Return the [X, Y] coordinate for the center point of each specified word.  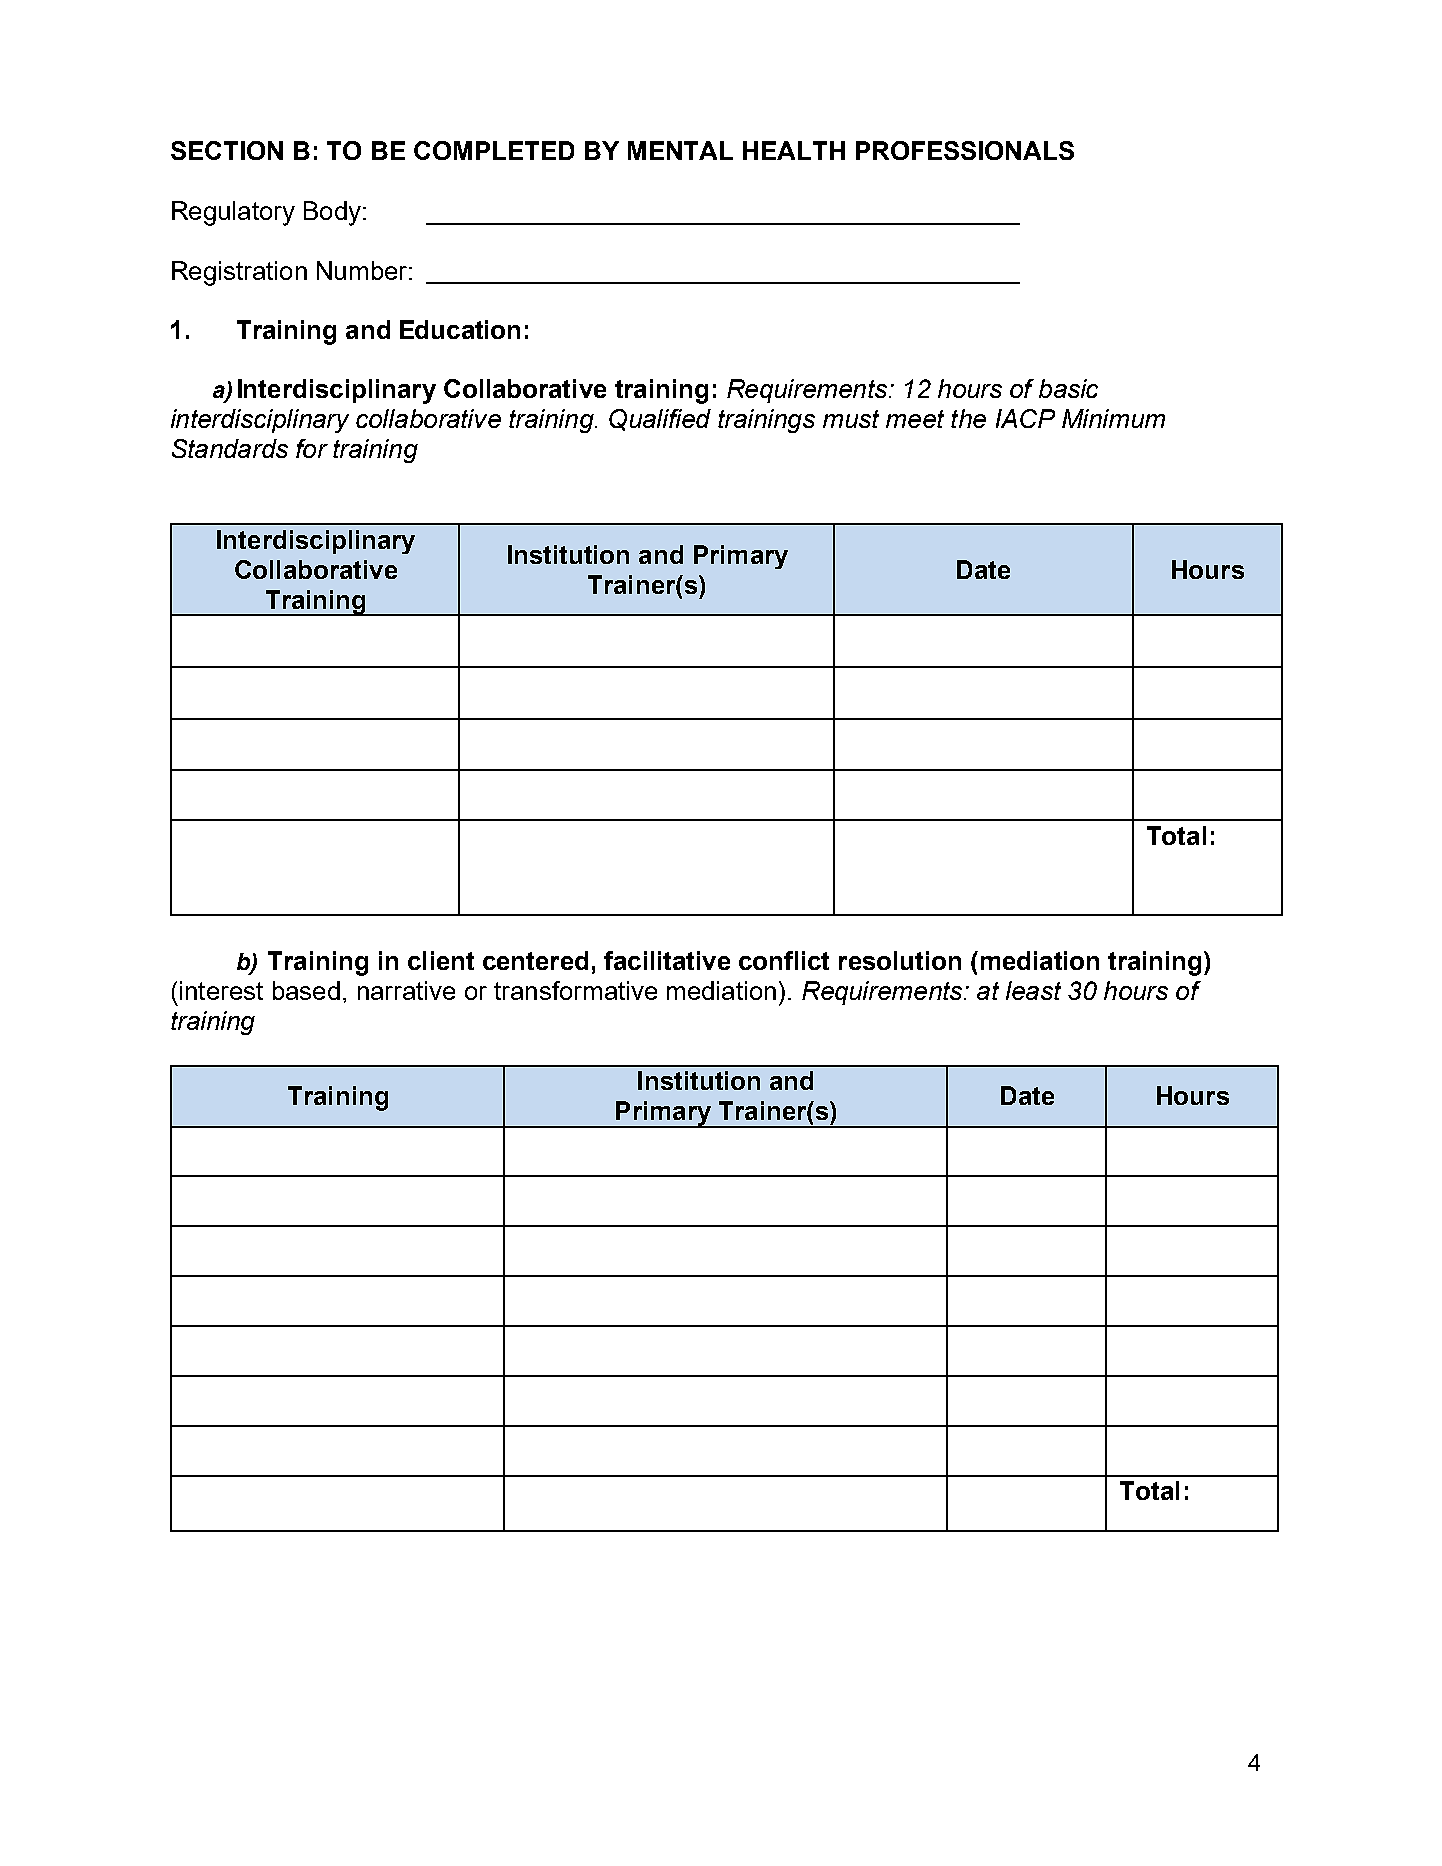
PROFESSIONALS [965, 150]
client [441, 960]
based [306, 990]
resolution [900, 960]
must [851, 419]
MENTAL [680, 150]
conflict [784, 960]
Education [460, 329]
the [968, 418]
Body [332, 213]
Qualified [660, 420]
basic [1068, 388]
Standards [230, 448]
